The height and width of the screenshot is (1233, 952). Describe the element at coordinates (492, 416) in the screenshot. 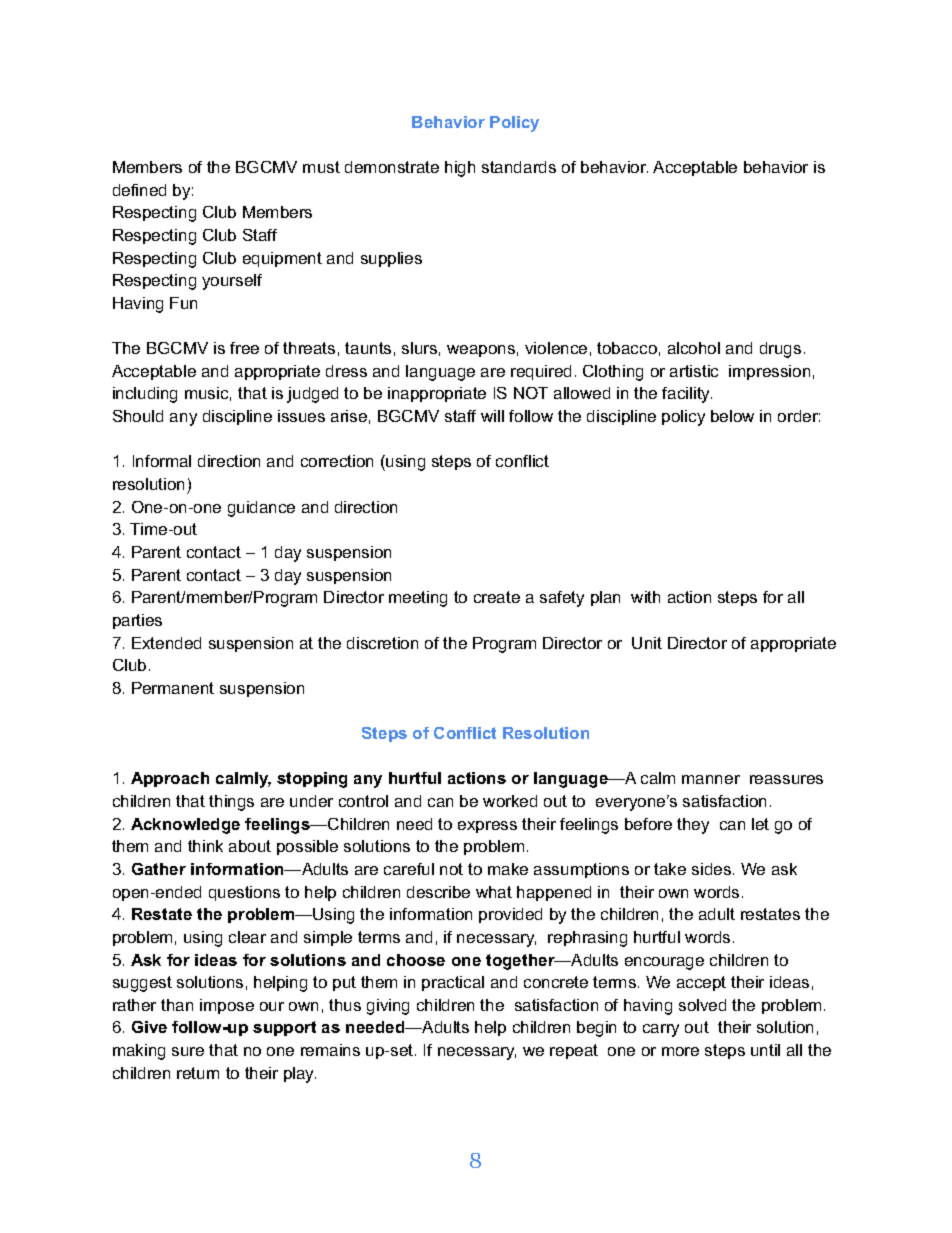

I see `will` at that location.
